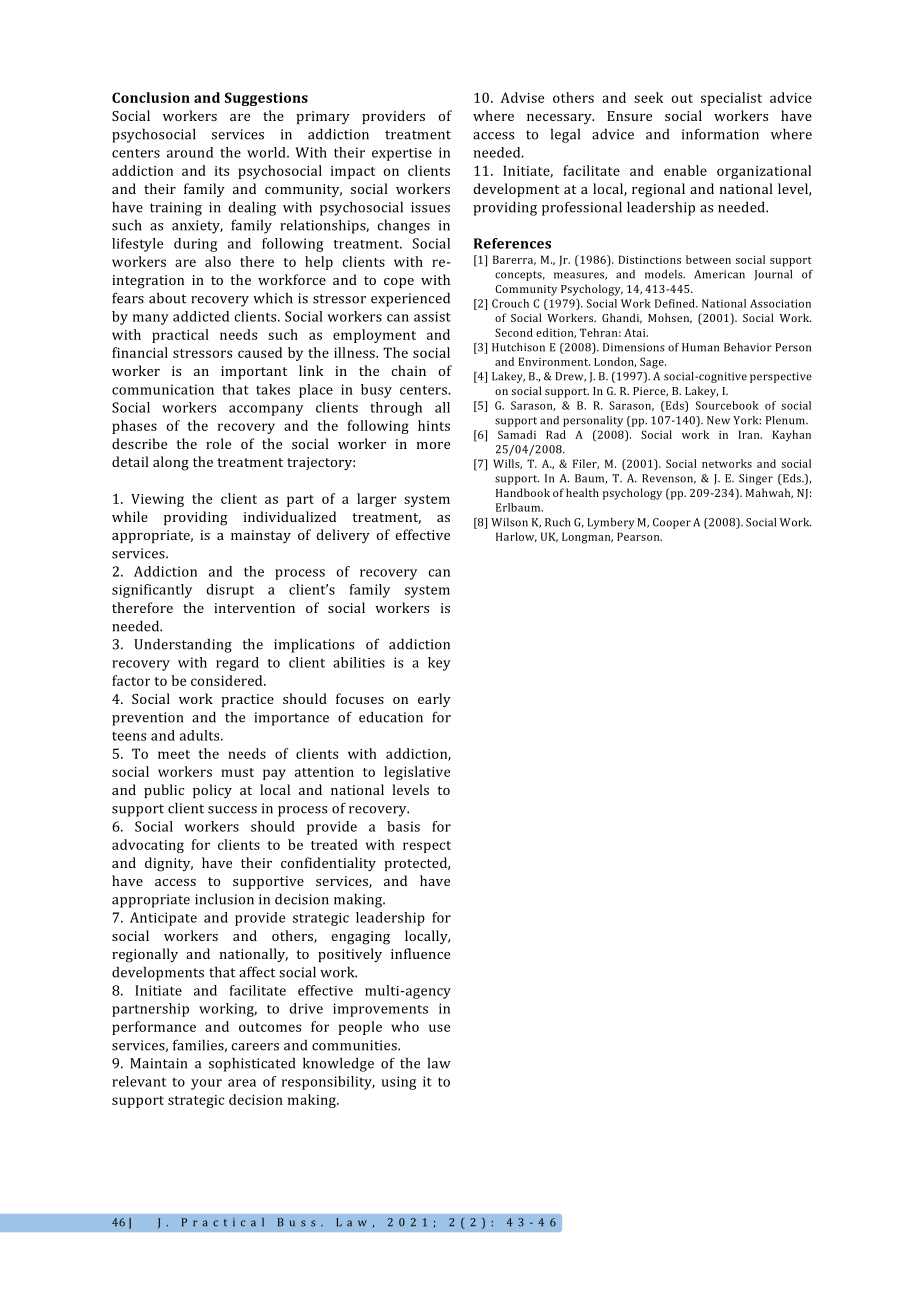 The width and height of the document is (924, 1308). Describe the element at coordinates (254, 372) in the document. I see `important` at that location.
